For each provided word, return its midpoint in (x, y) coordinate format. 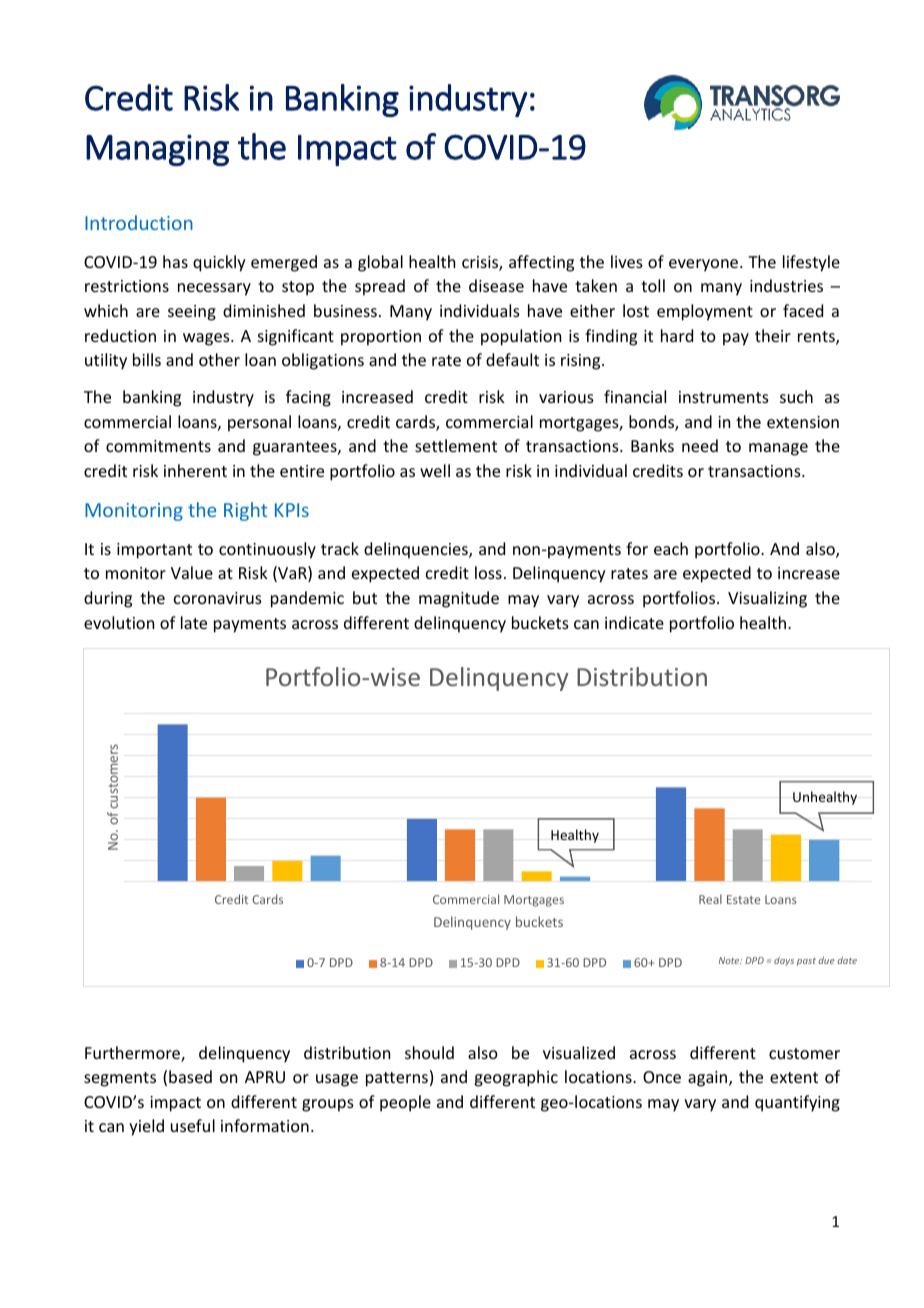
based (190, 1076)
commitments (158, 446)
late (194, 622)
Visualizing (767, 599)
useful (193, 1125)
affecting (541, 263)
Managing (157, 150)
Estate (743, 899)
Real (710, 899)
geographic (516, 1078)
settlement (456, 445)
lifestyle (811, 263)
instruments (724, 397)
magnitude (459, 599)
